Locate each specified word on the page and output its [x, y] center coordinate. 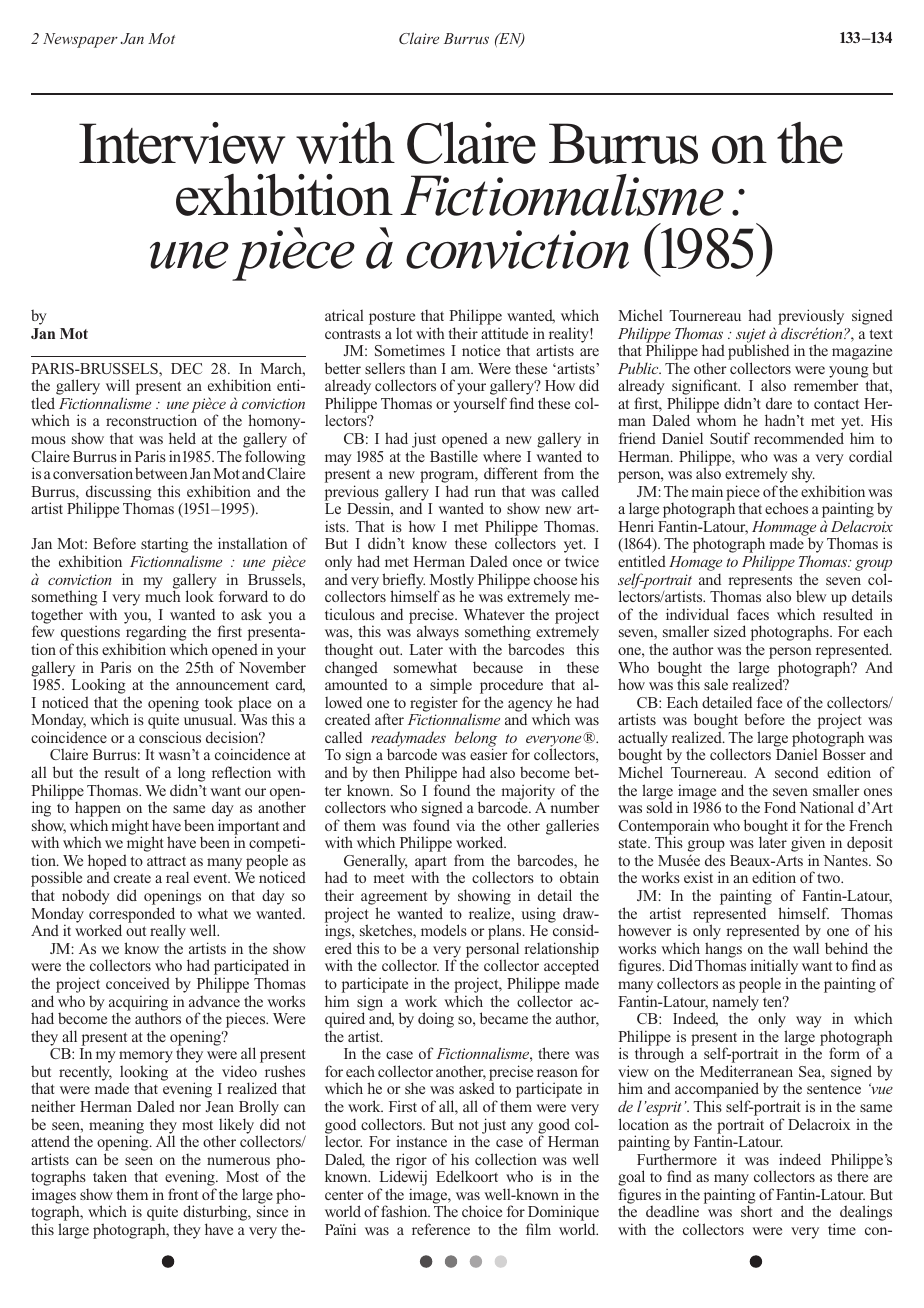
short [756, 1211]
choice [482, 1211]
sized [730, 631]
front [183, 1194]
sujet [751, 336]
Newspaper [80, 40]
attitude [504, 333]
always [438, 633]
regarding [156, 634]
